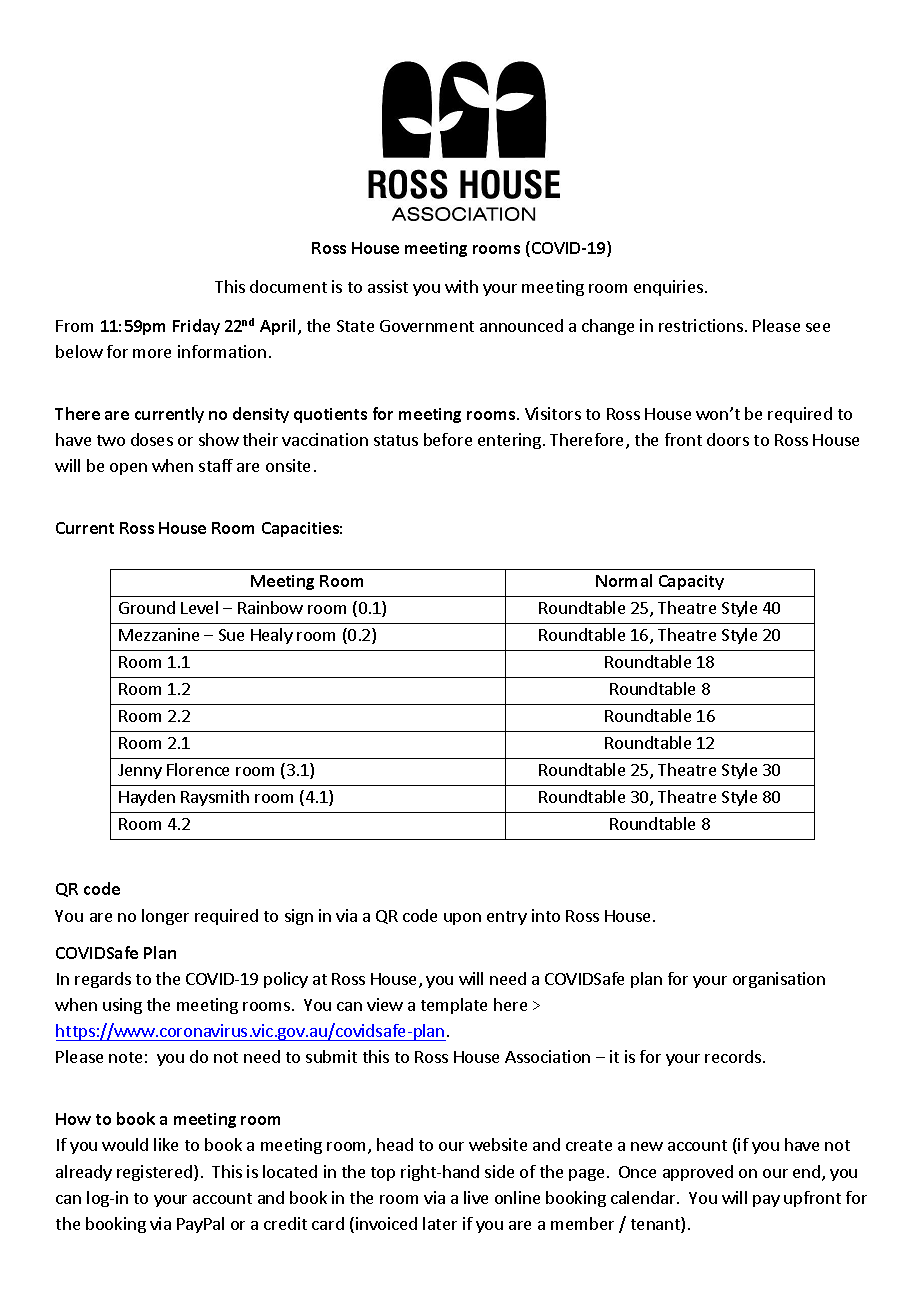  What do you see at coordinates (448, 439) in the screenshot?
I see `before` at bounding box center [448, 439].
